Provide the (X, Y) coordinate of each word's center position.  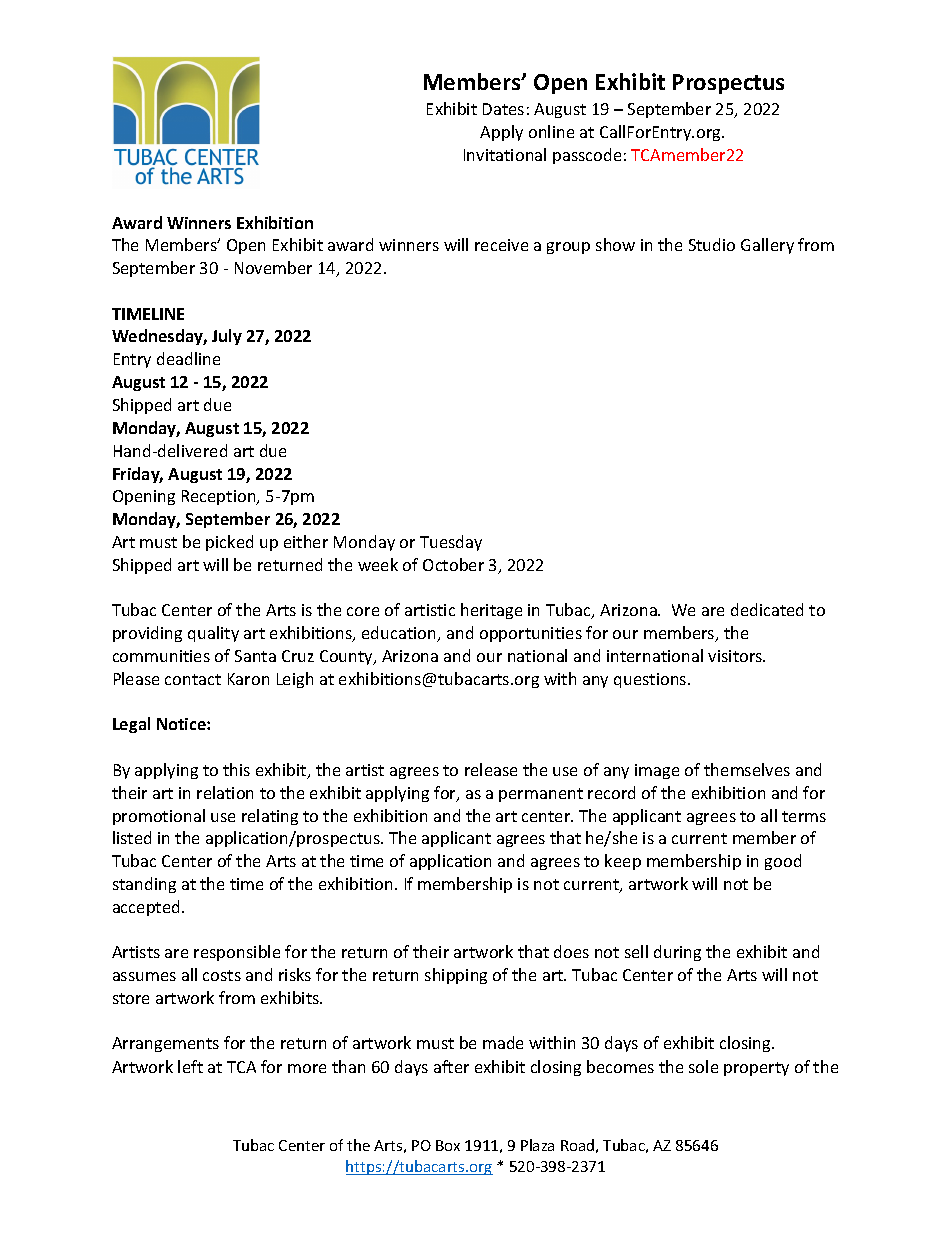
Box (448, 1145)
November (273, 267)
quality (213, 634)
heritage (491, 611)
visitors (736, 656)
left (190, 1066)
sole (703, 1066)
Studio (712, 244)
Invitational (505, 154)
